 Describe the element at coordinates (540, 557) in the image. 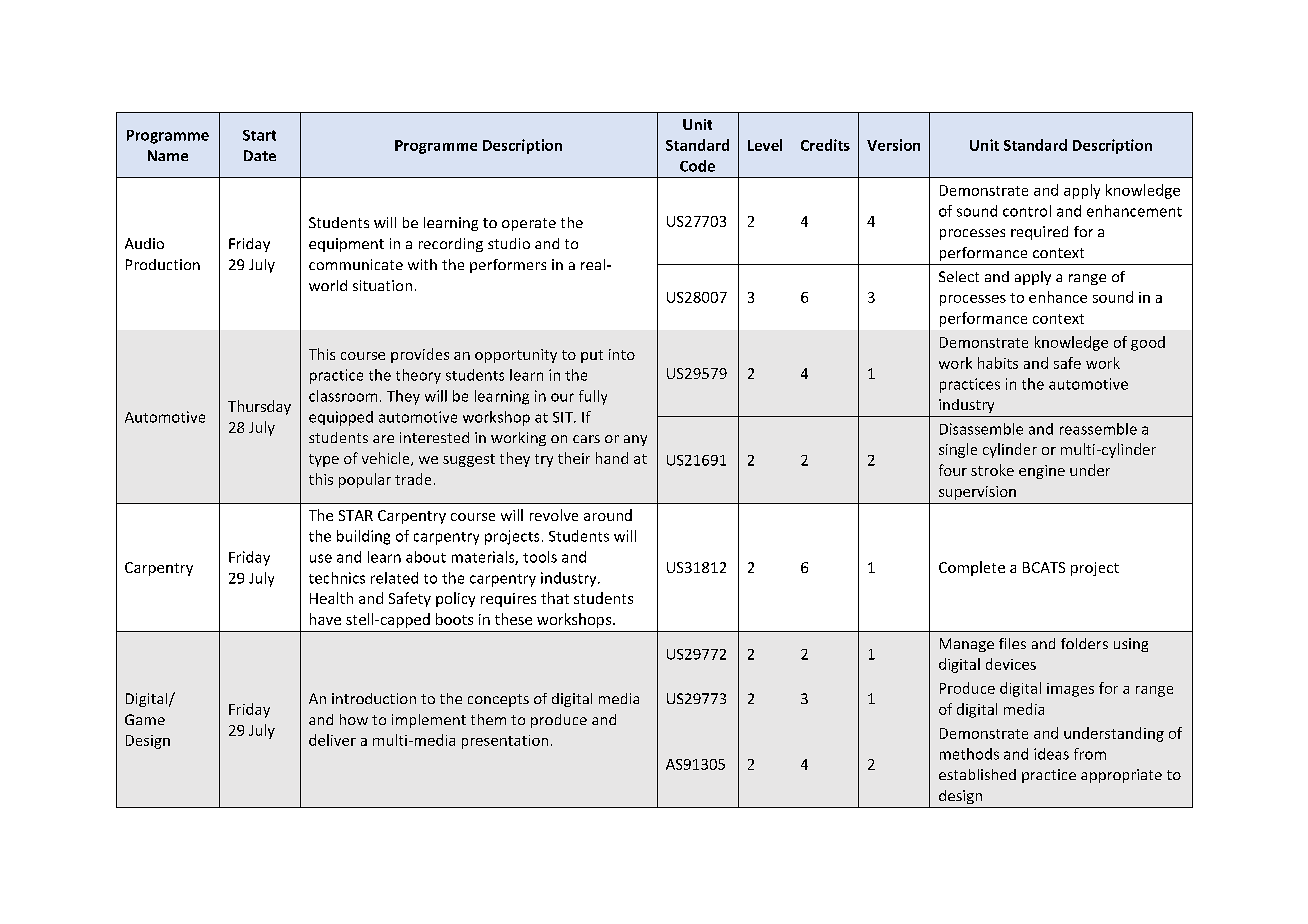

I see `tools` at that location.
